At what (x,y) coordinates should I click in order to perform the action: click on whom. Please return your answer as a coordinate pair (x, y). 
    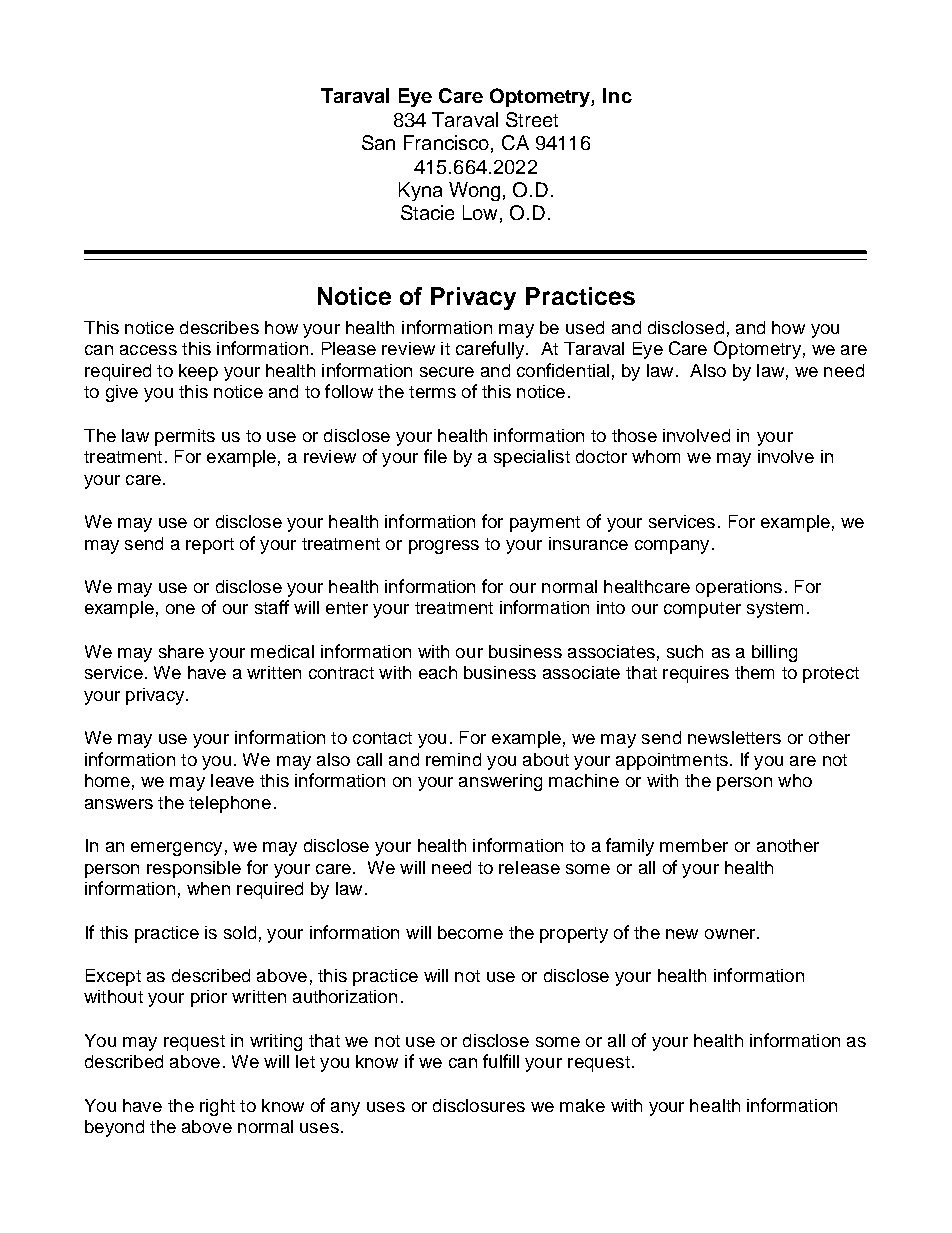
    Looking at the image, I should click on (656, 456).
